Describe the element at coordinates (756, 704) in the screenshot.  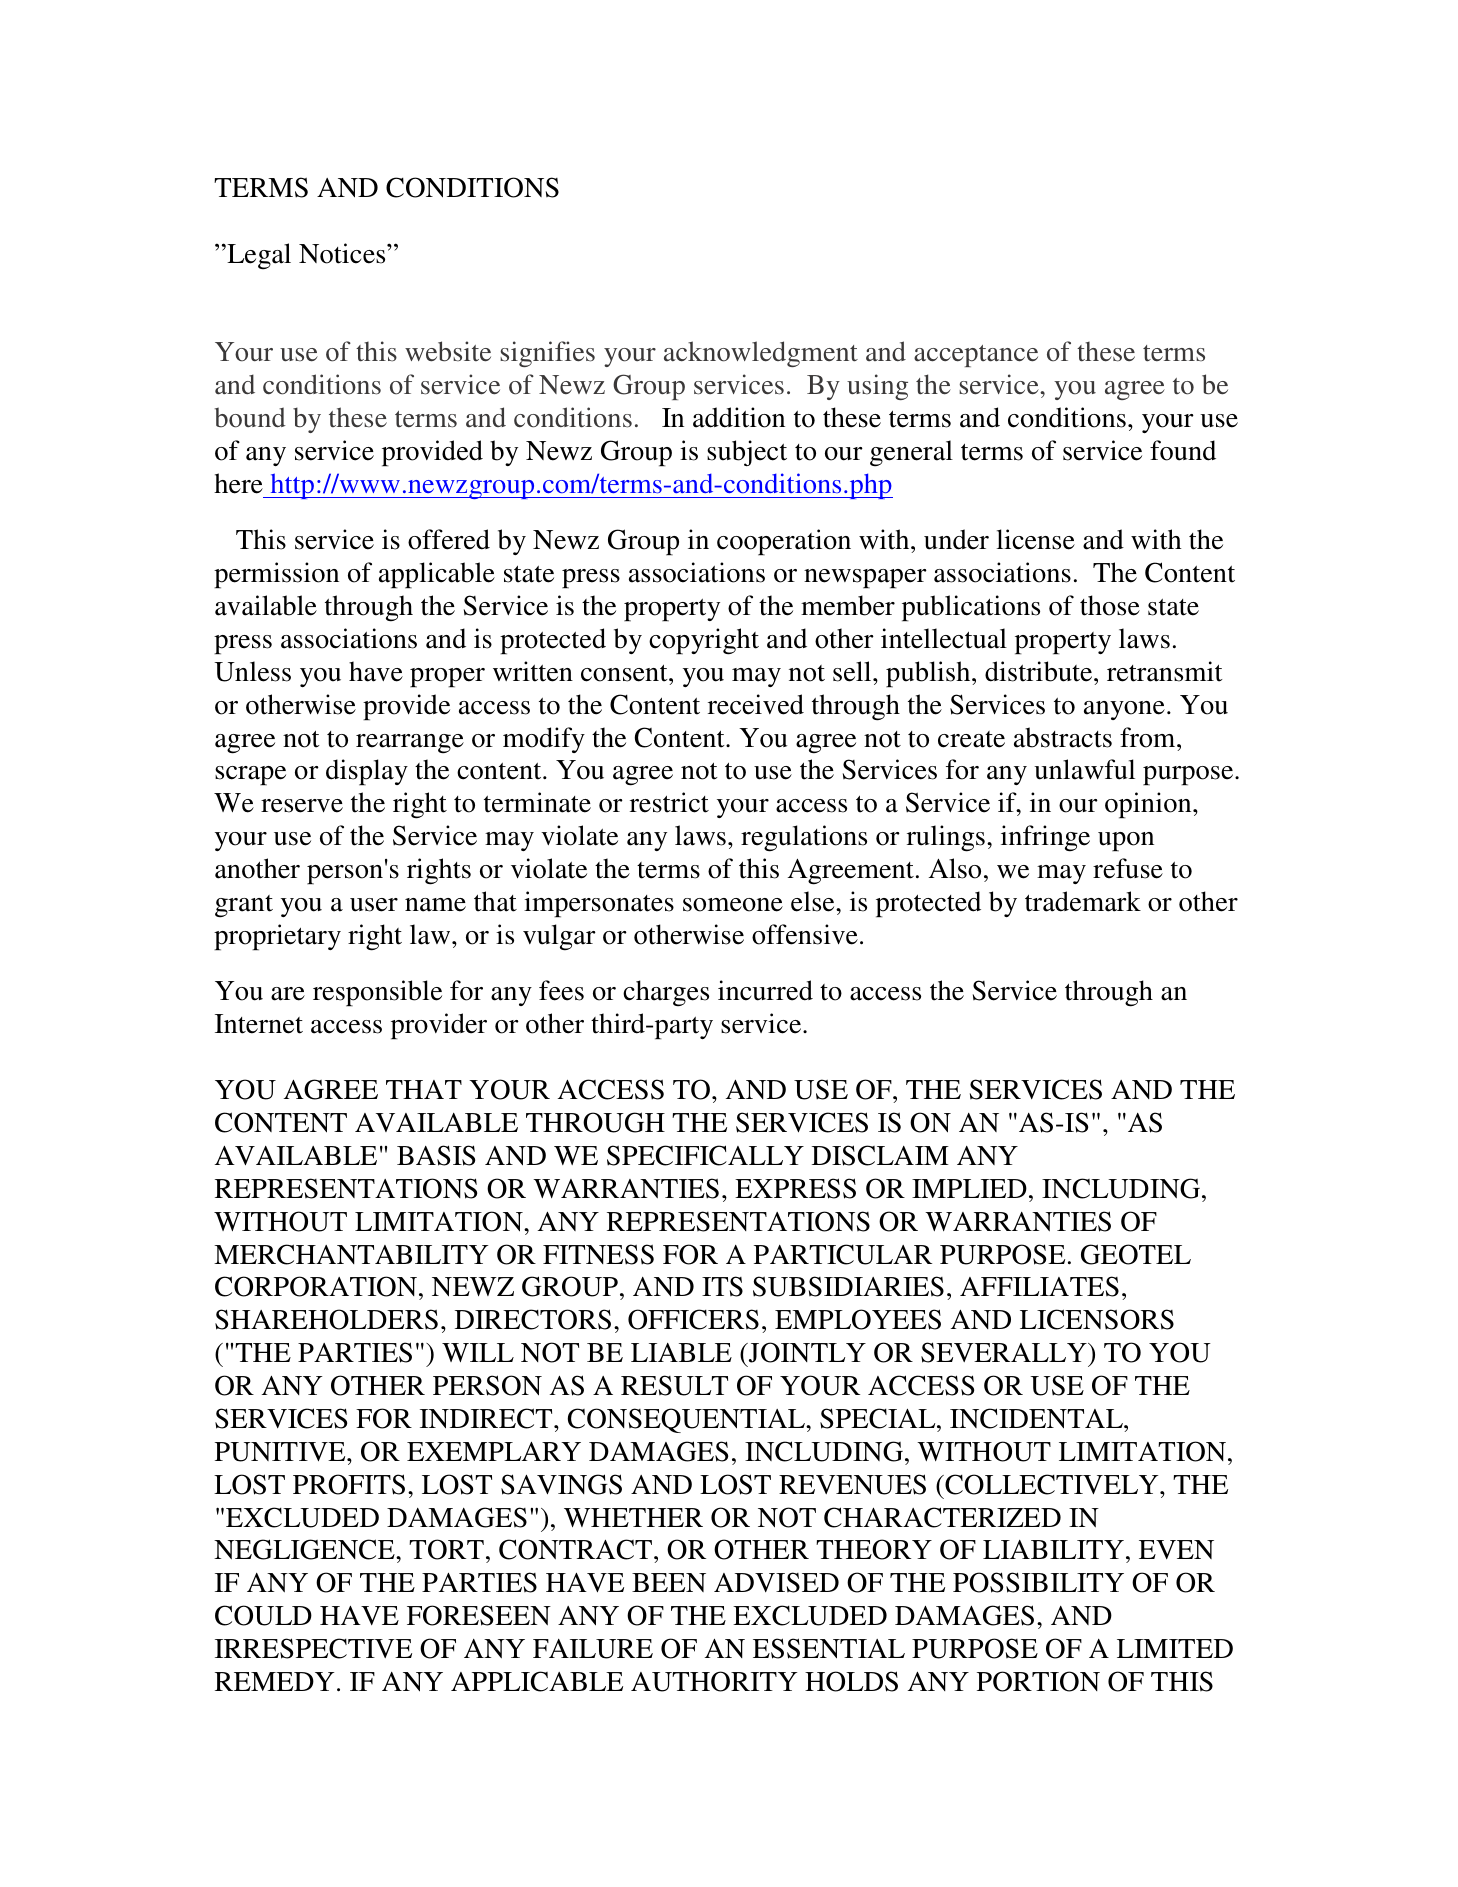
I see `received` at that location.
